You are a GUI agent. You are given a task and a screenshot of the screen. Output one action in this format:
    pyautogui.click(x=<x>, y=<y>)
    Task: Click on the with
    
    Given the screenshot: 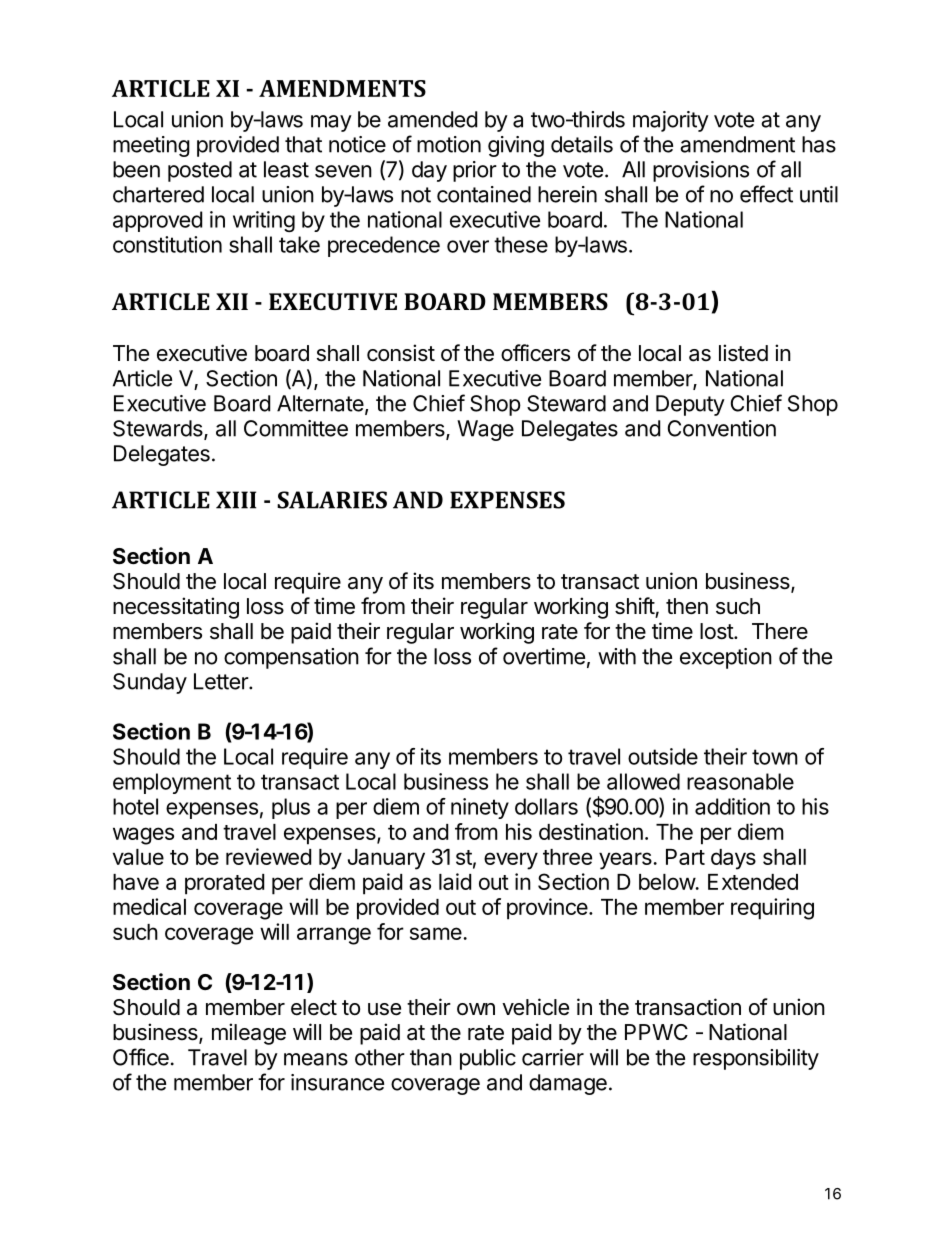 What is the action you would take?
    pyautogui.click(x=617, y=656)
